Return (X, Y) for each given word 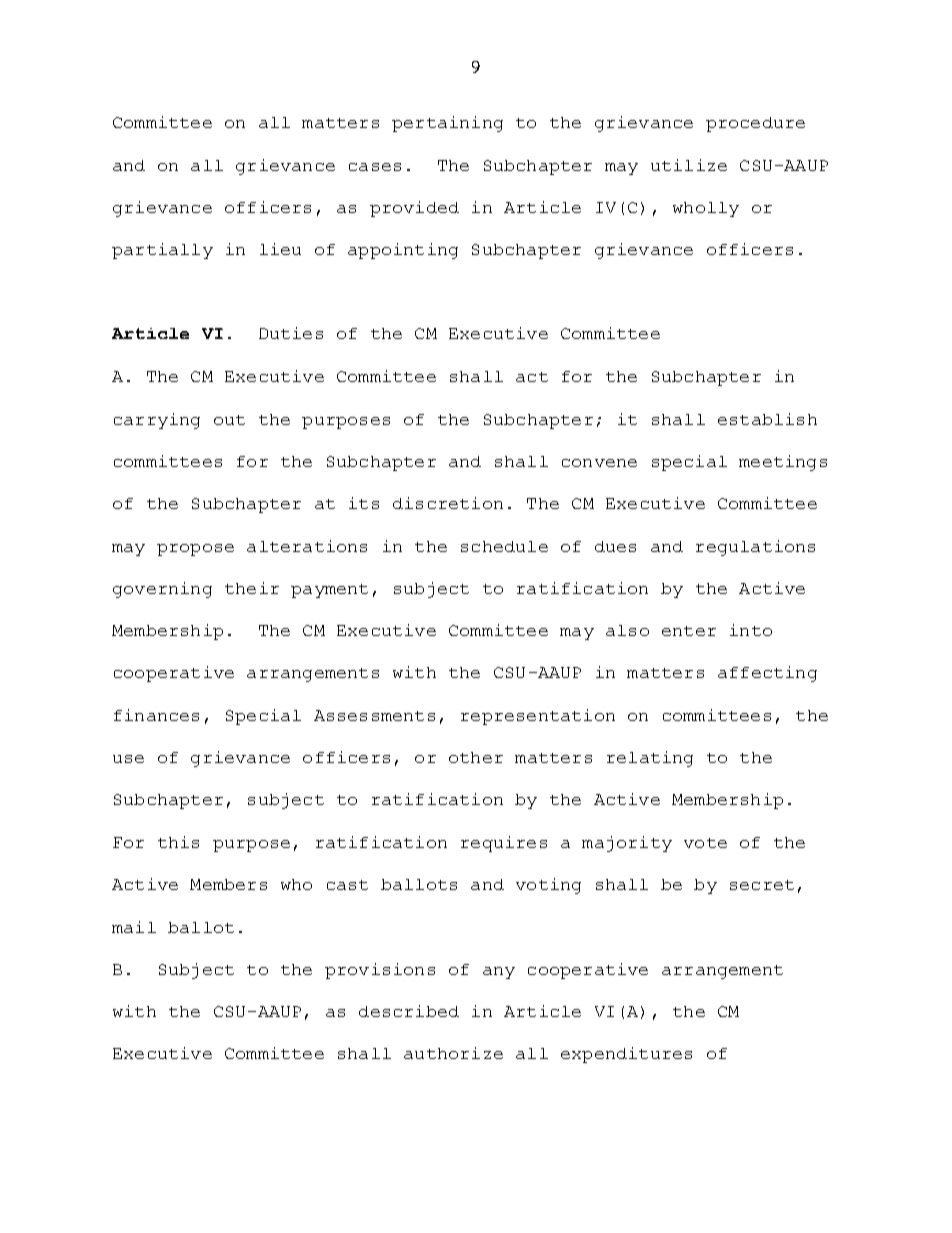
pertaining (447, 124)
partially (162, 251)
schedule (504, 546)
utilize (689, 165)
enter (689, 631)
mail (134, 927)
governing (162, 590)
